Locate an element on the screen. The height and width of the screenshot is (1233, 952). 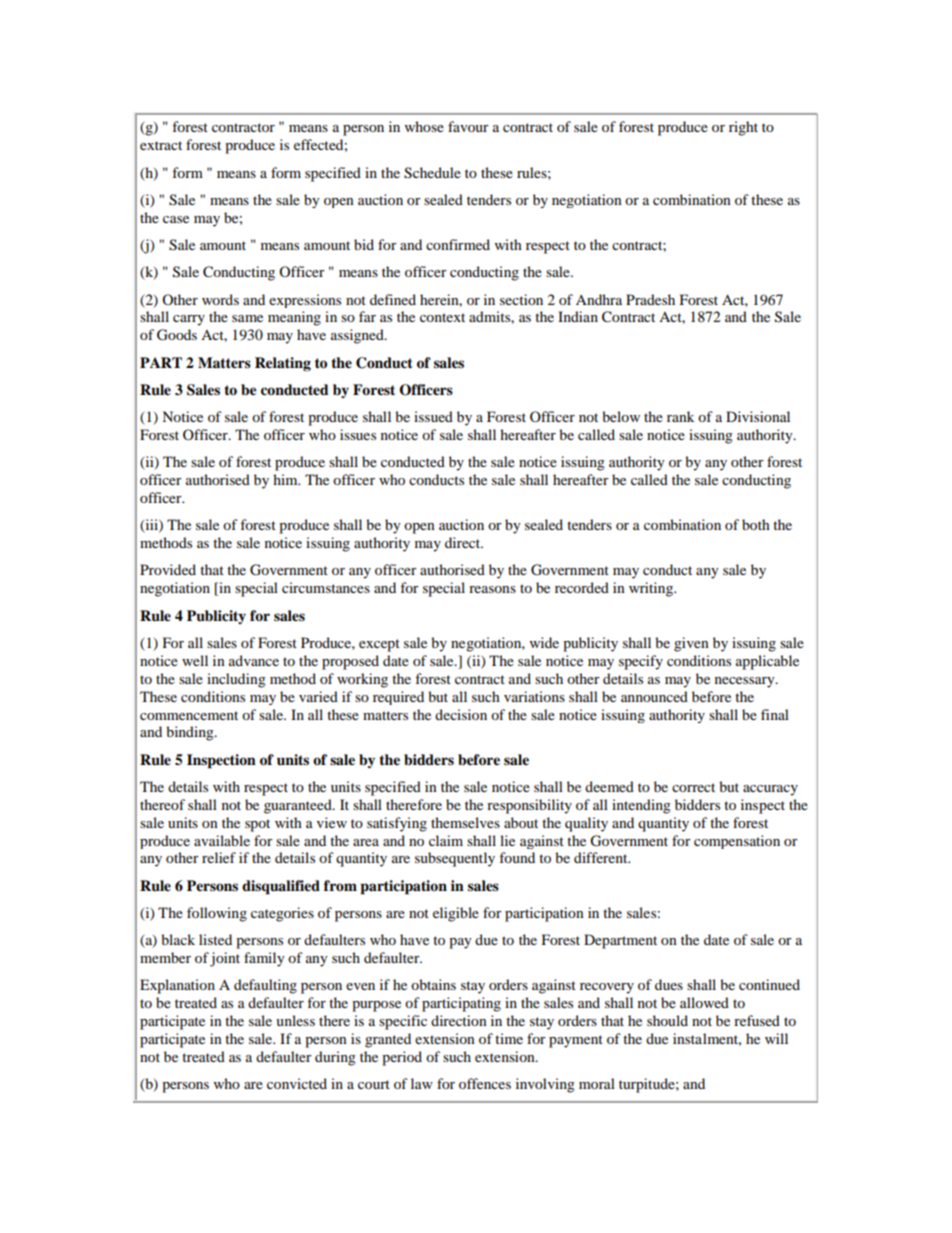
convicted is located at coordinates (297, 1083).
